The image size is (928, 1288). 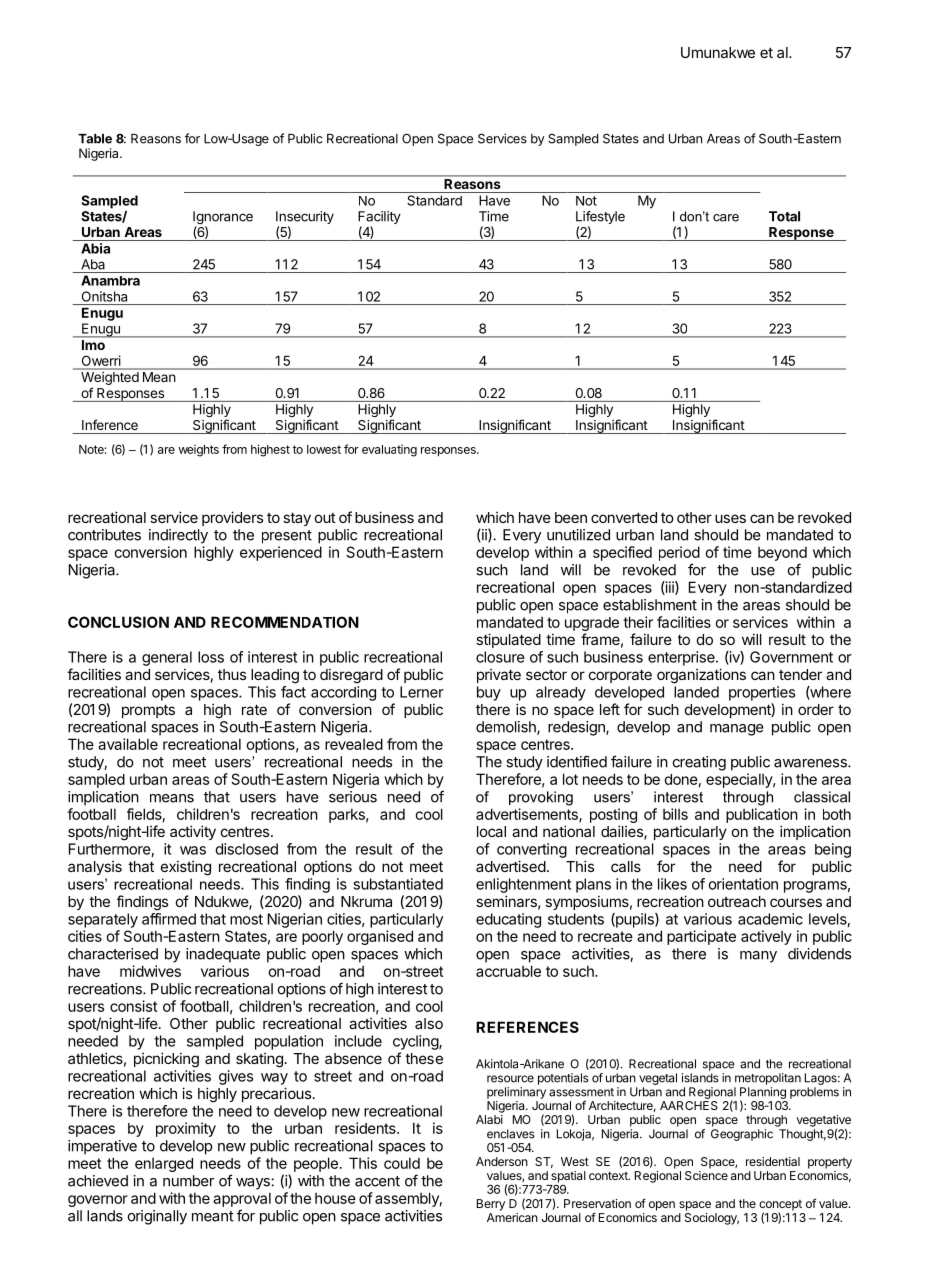 What do you see at coordinates (766, 937) in the image?
I see `actively` at bounding box center [766, 937].
